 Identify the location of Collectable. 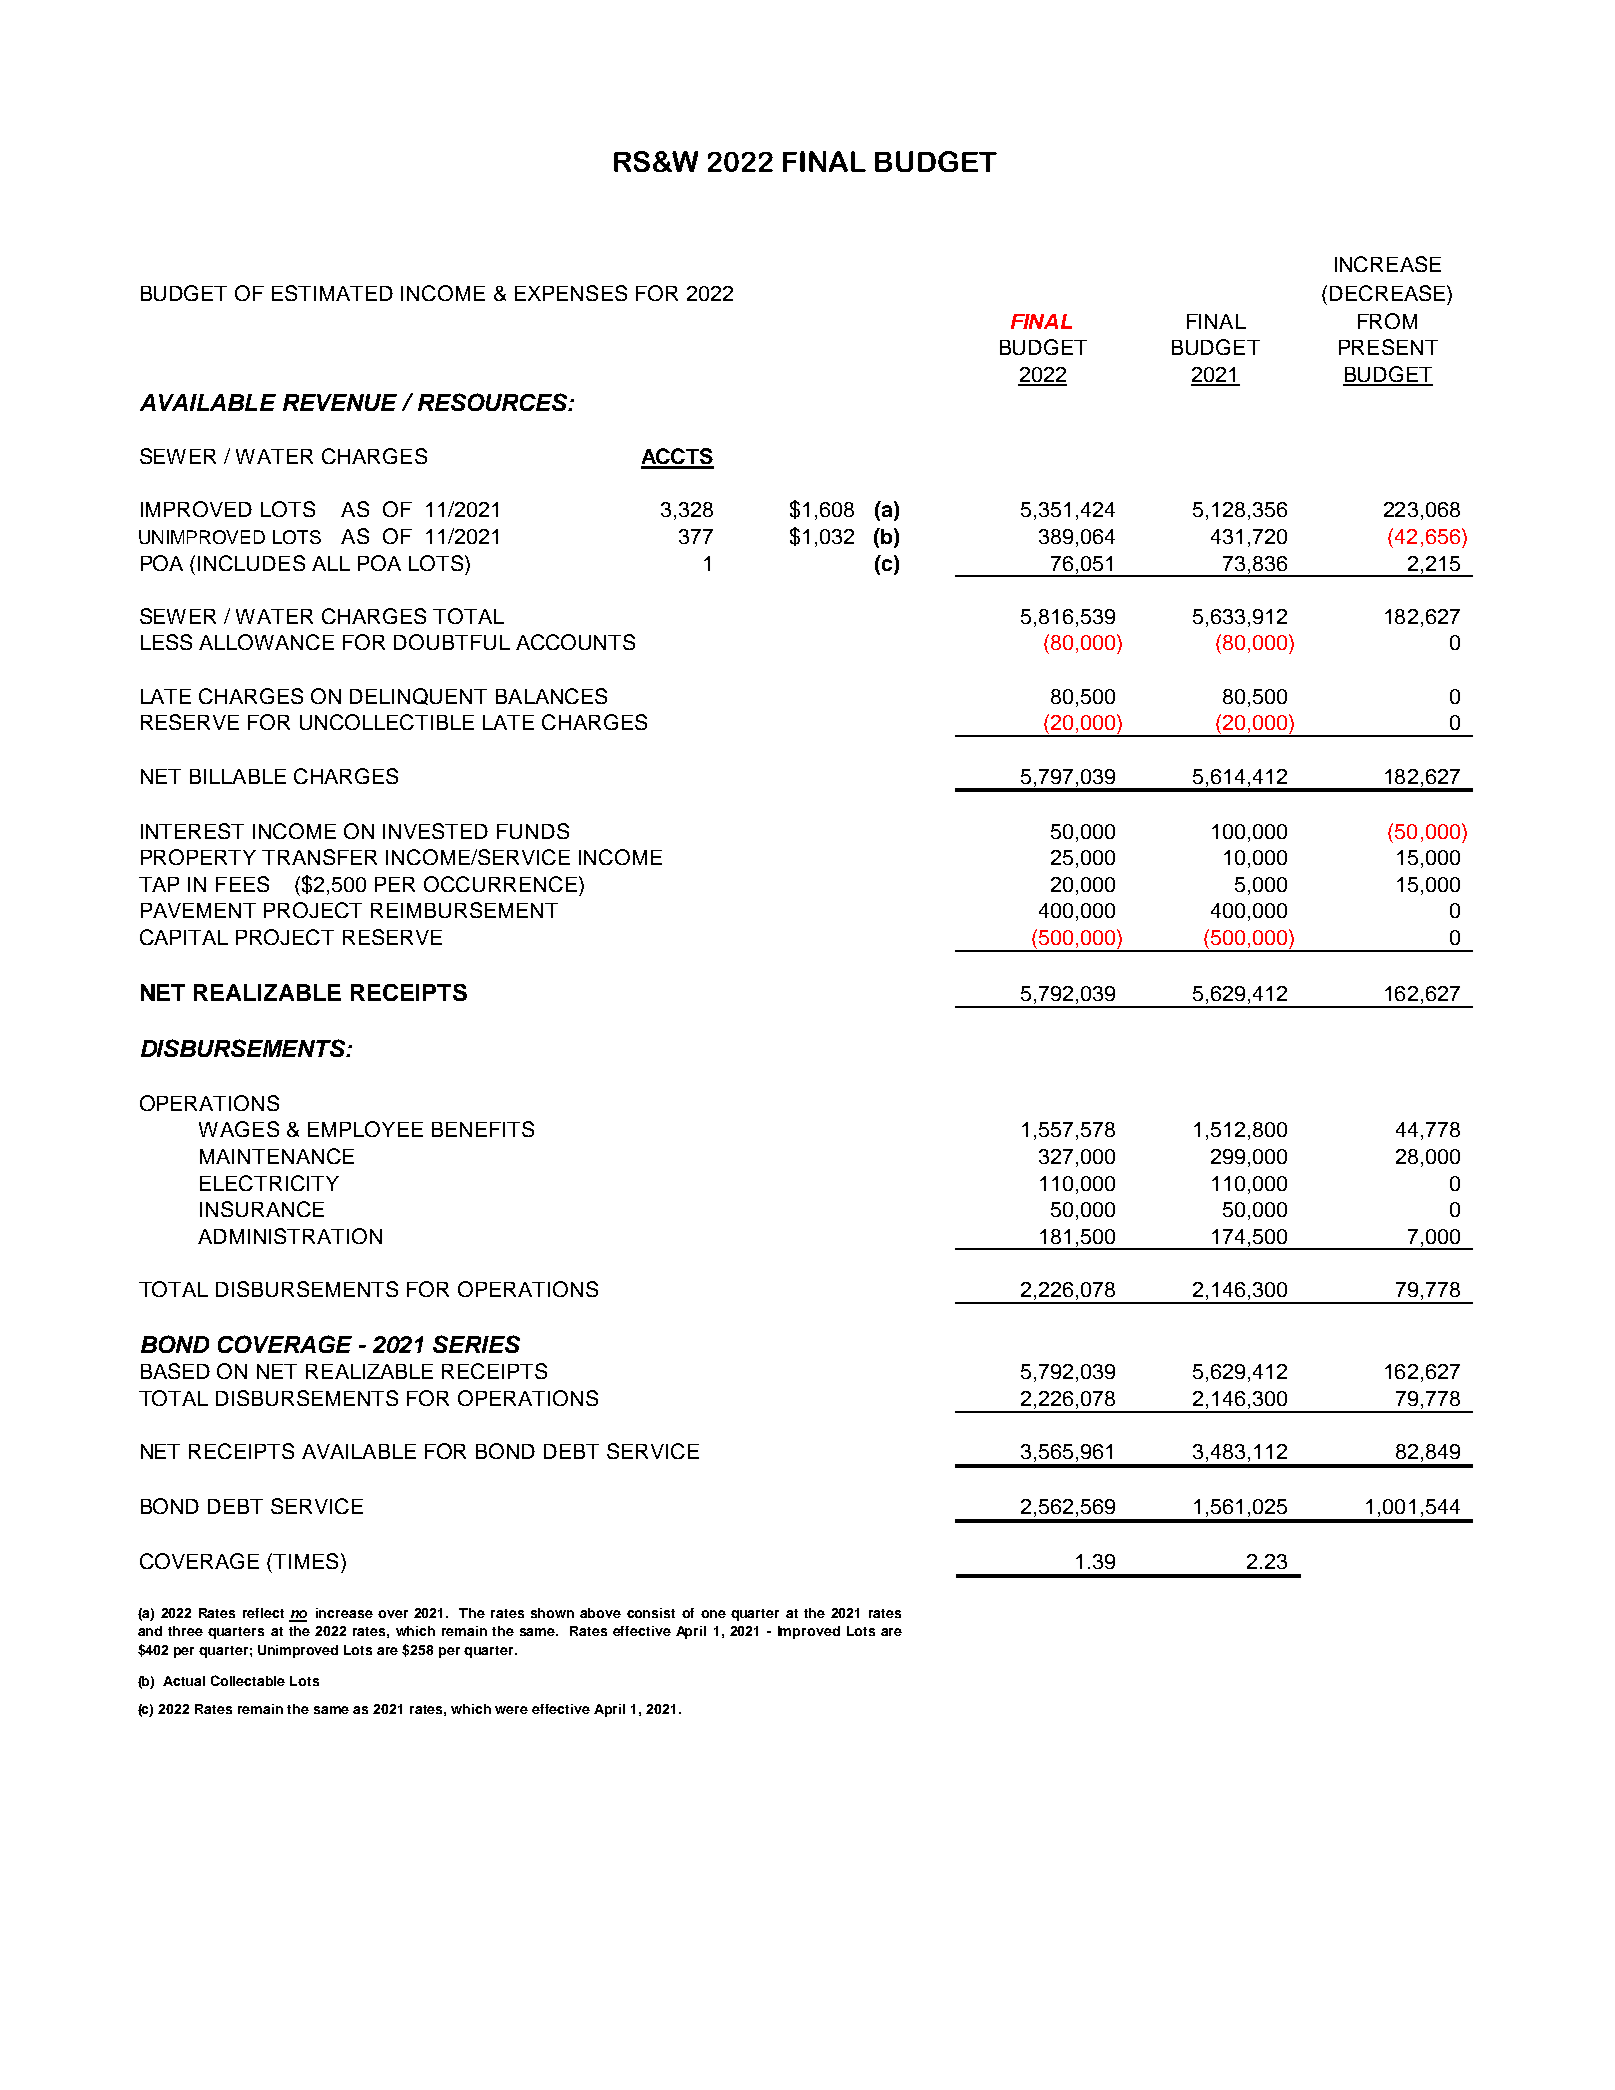
(248, 1680).
